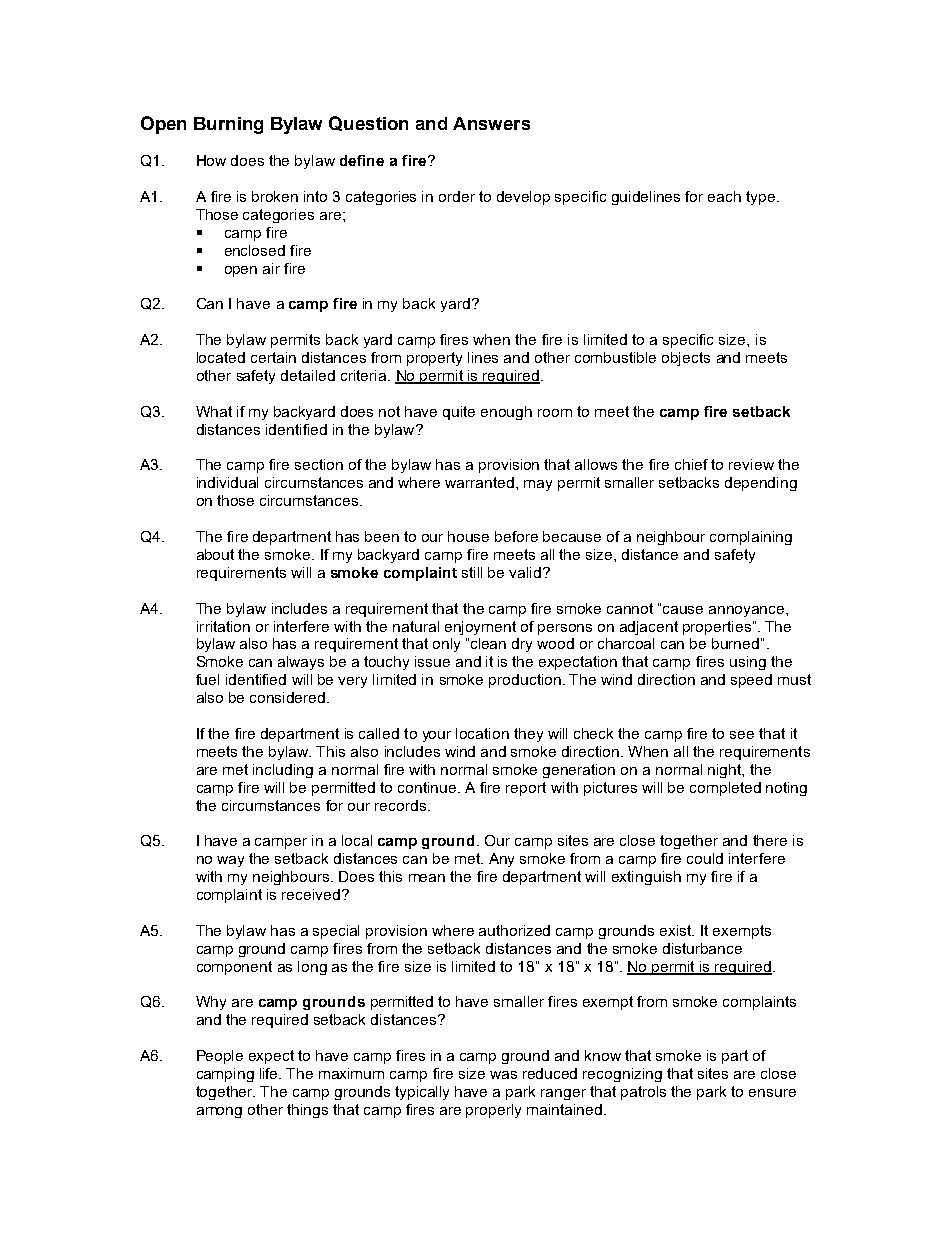  What do you see at coordinates (270, 1073) in the screenshot?
I see `life` at bounding box center [270, 1073].
